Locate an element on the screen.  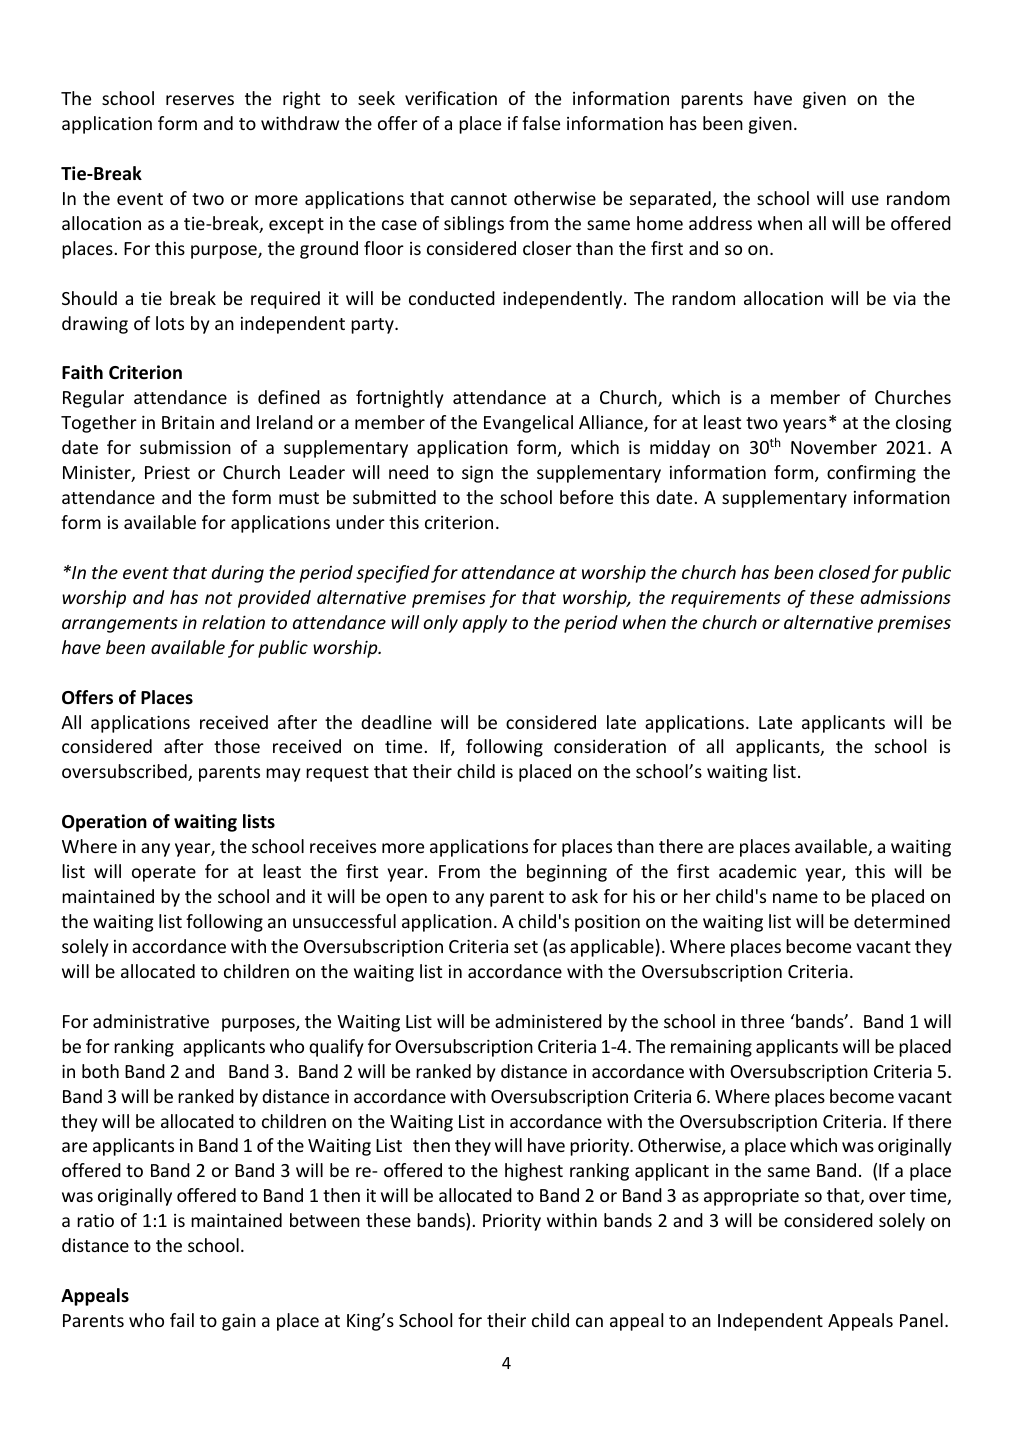
closed is located at coordinates (844, 572).
